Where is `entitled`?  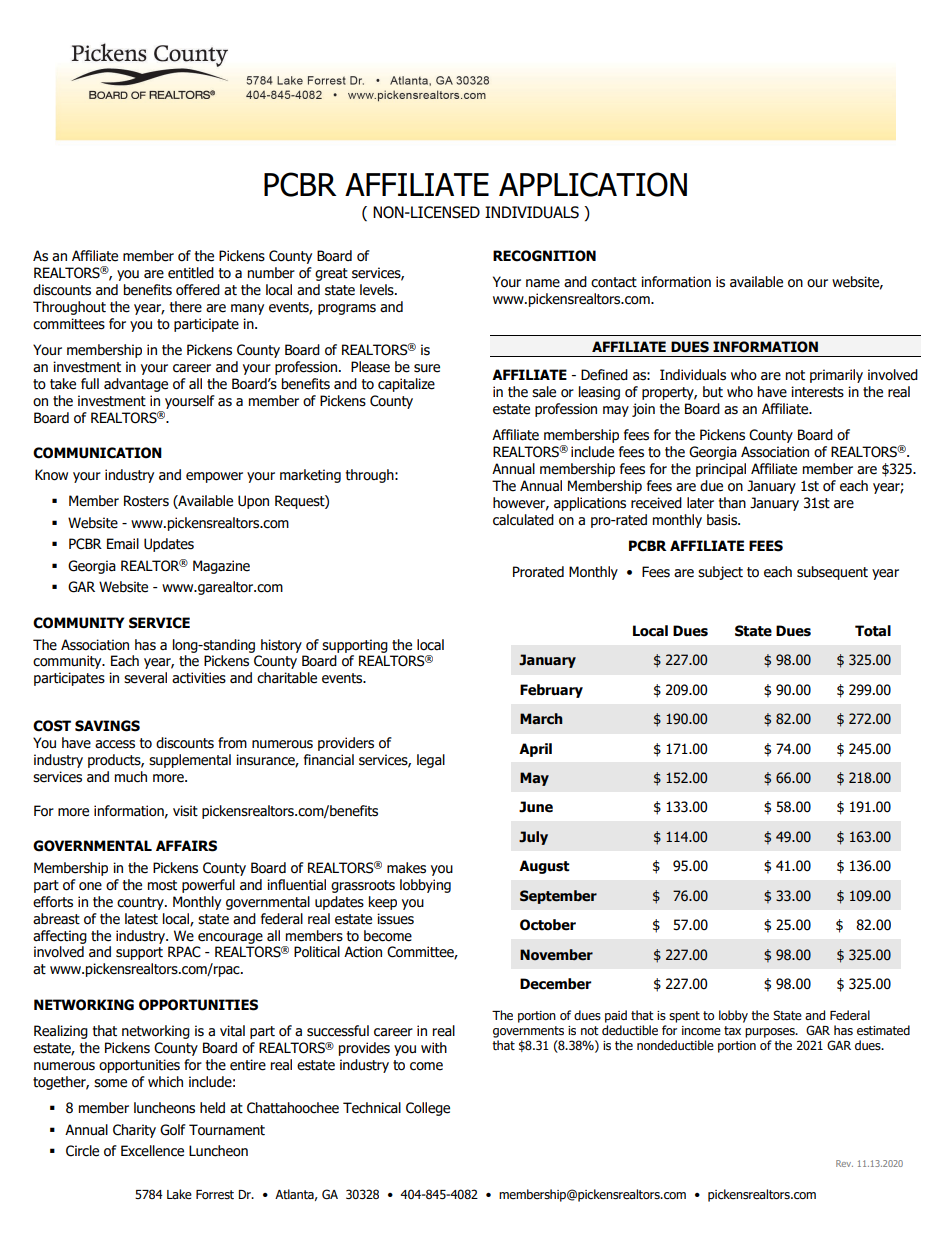
entitled is located at coordinates (191, 273).
